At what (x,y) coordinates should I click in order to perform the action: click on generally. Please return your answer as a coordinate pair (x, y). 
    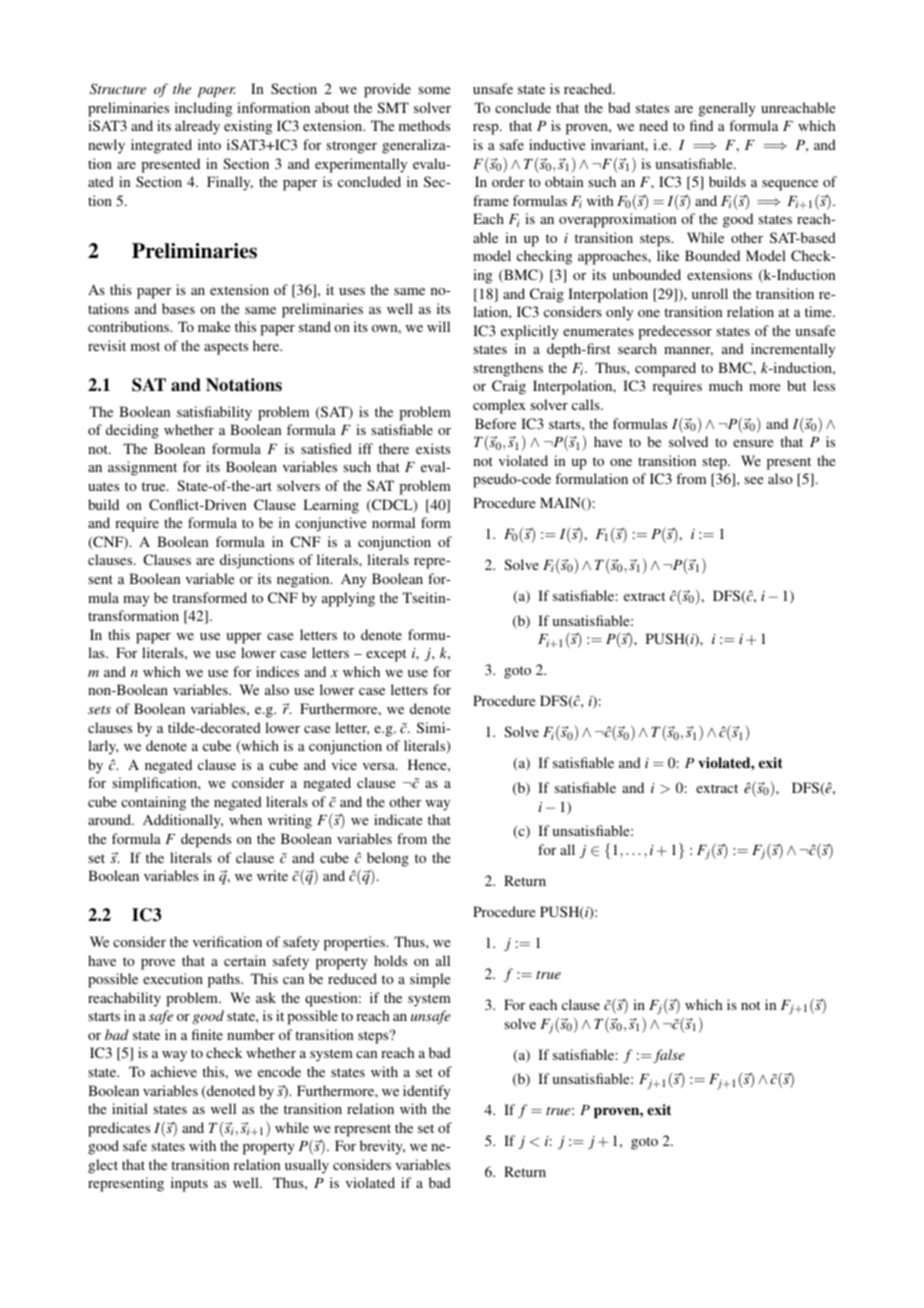
    Looking at the image, I should click on (727, 109).
